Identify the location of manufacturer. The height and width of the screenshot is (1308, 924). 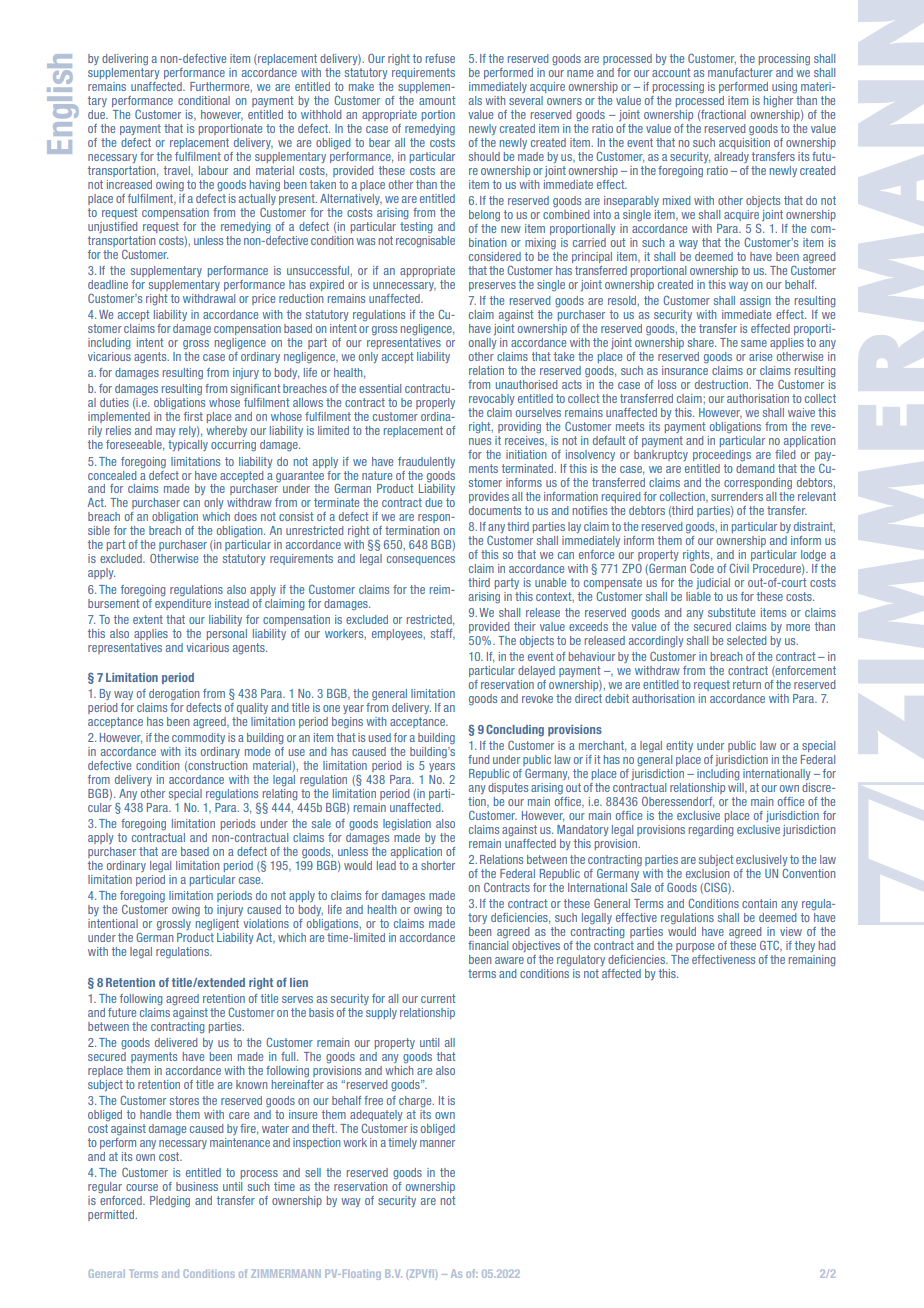
(740, 72).
